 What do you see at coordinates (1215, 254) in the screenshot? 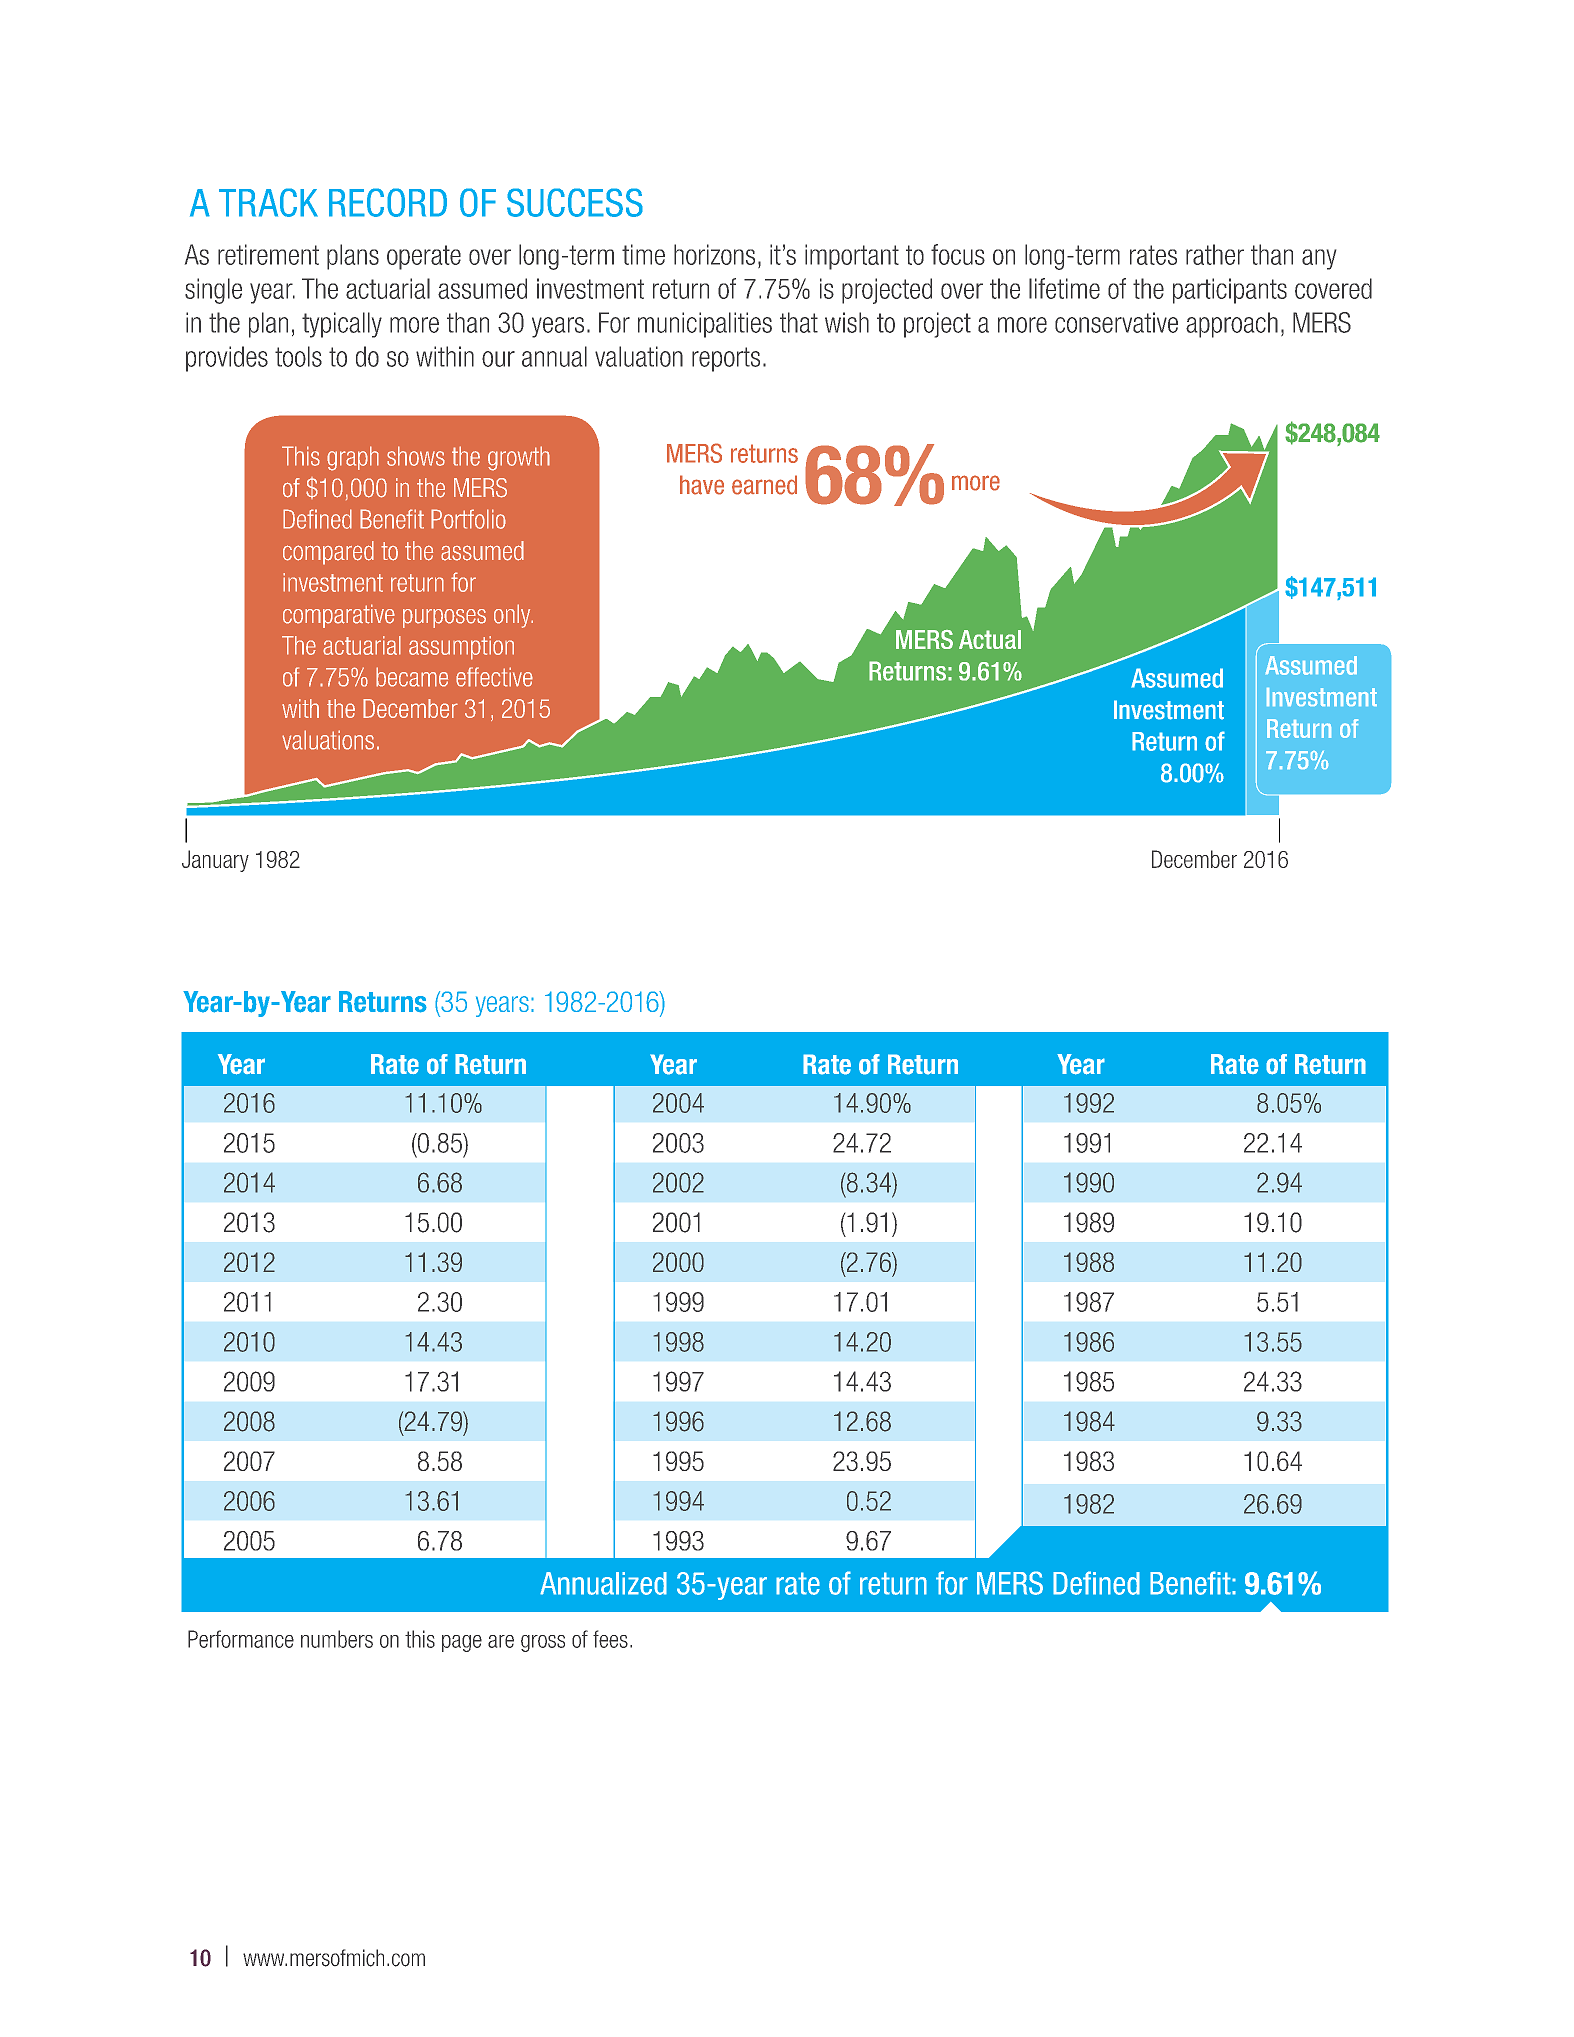
I see `rather` at bounding box center [1215, 254].
